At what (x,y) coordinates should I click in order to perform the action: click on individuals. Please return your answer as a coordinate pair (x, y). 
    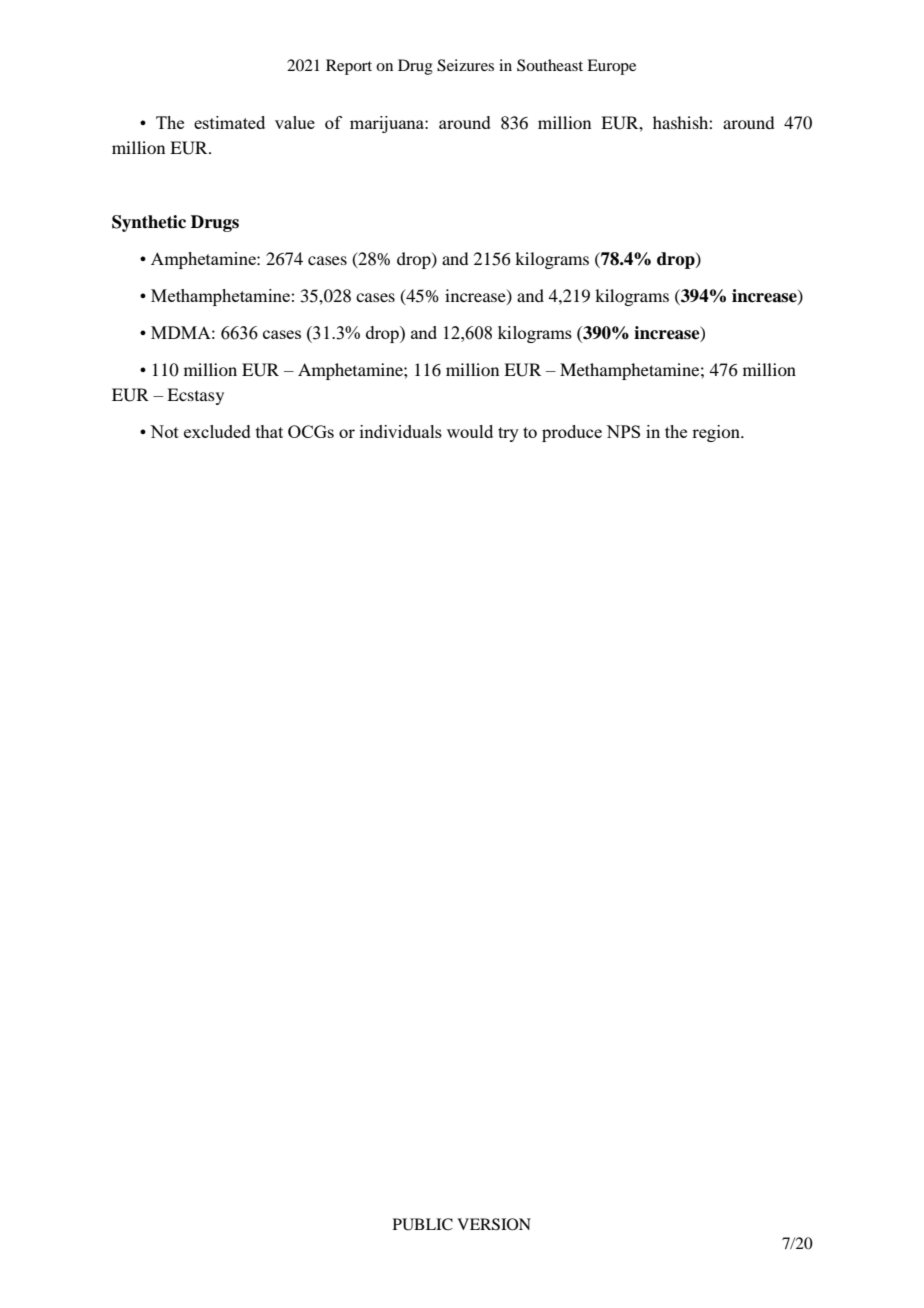
    Looking at the image, I should click on (401, 431).
